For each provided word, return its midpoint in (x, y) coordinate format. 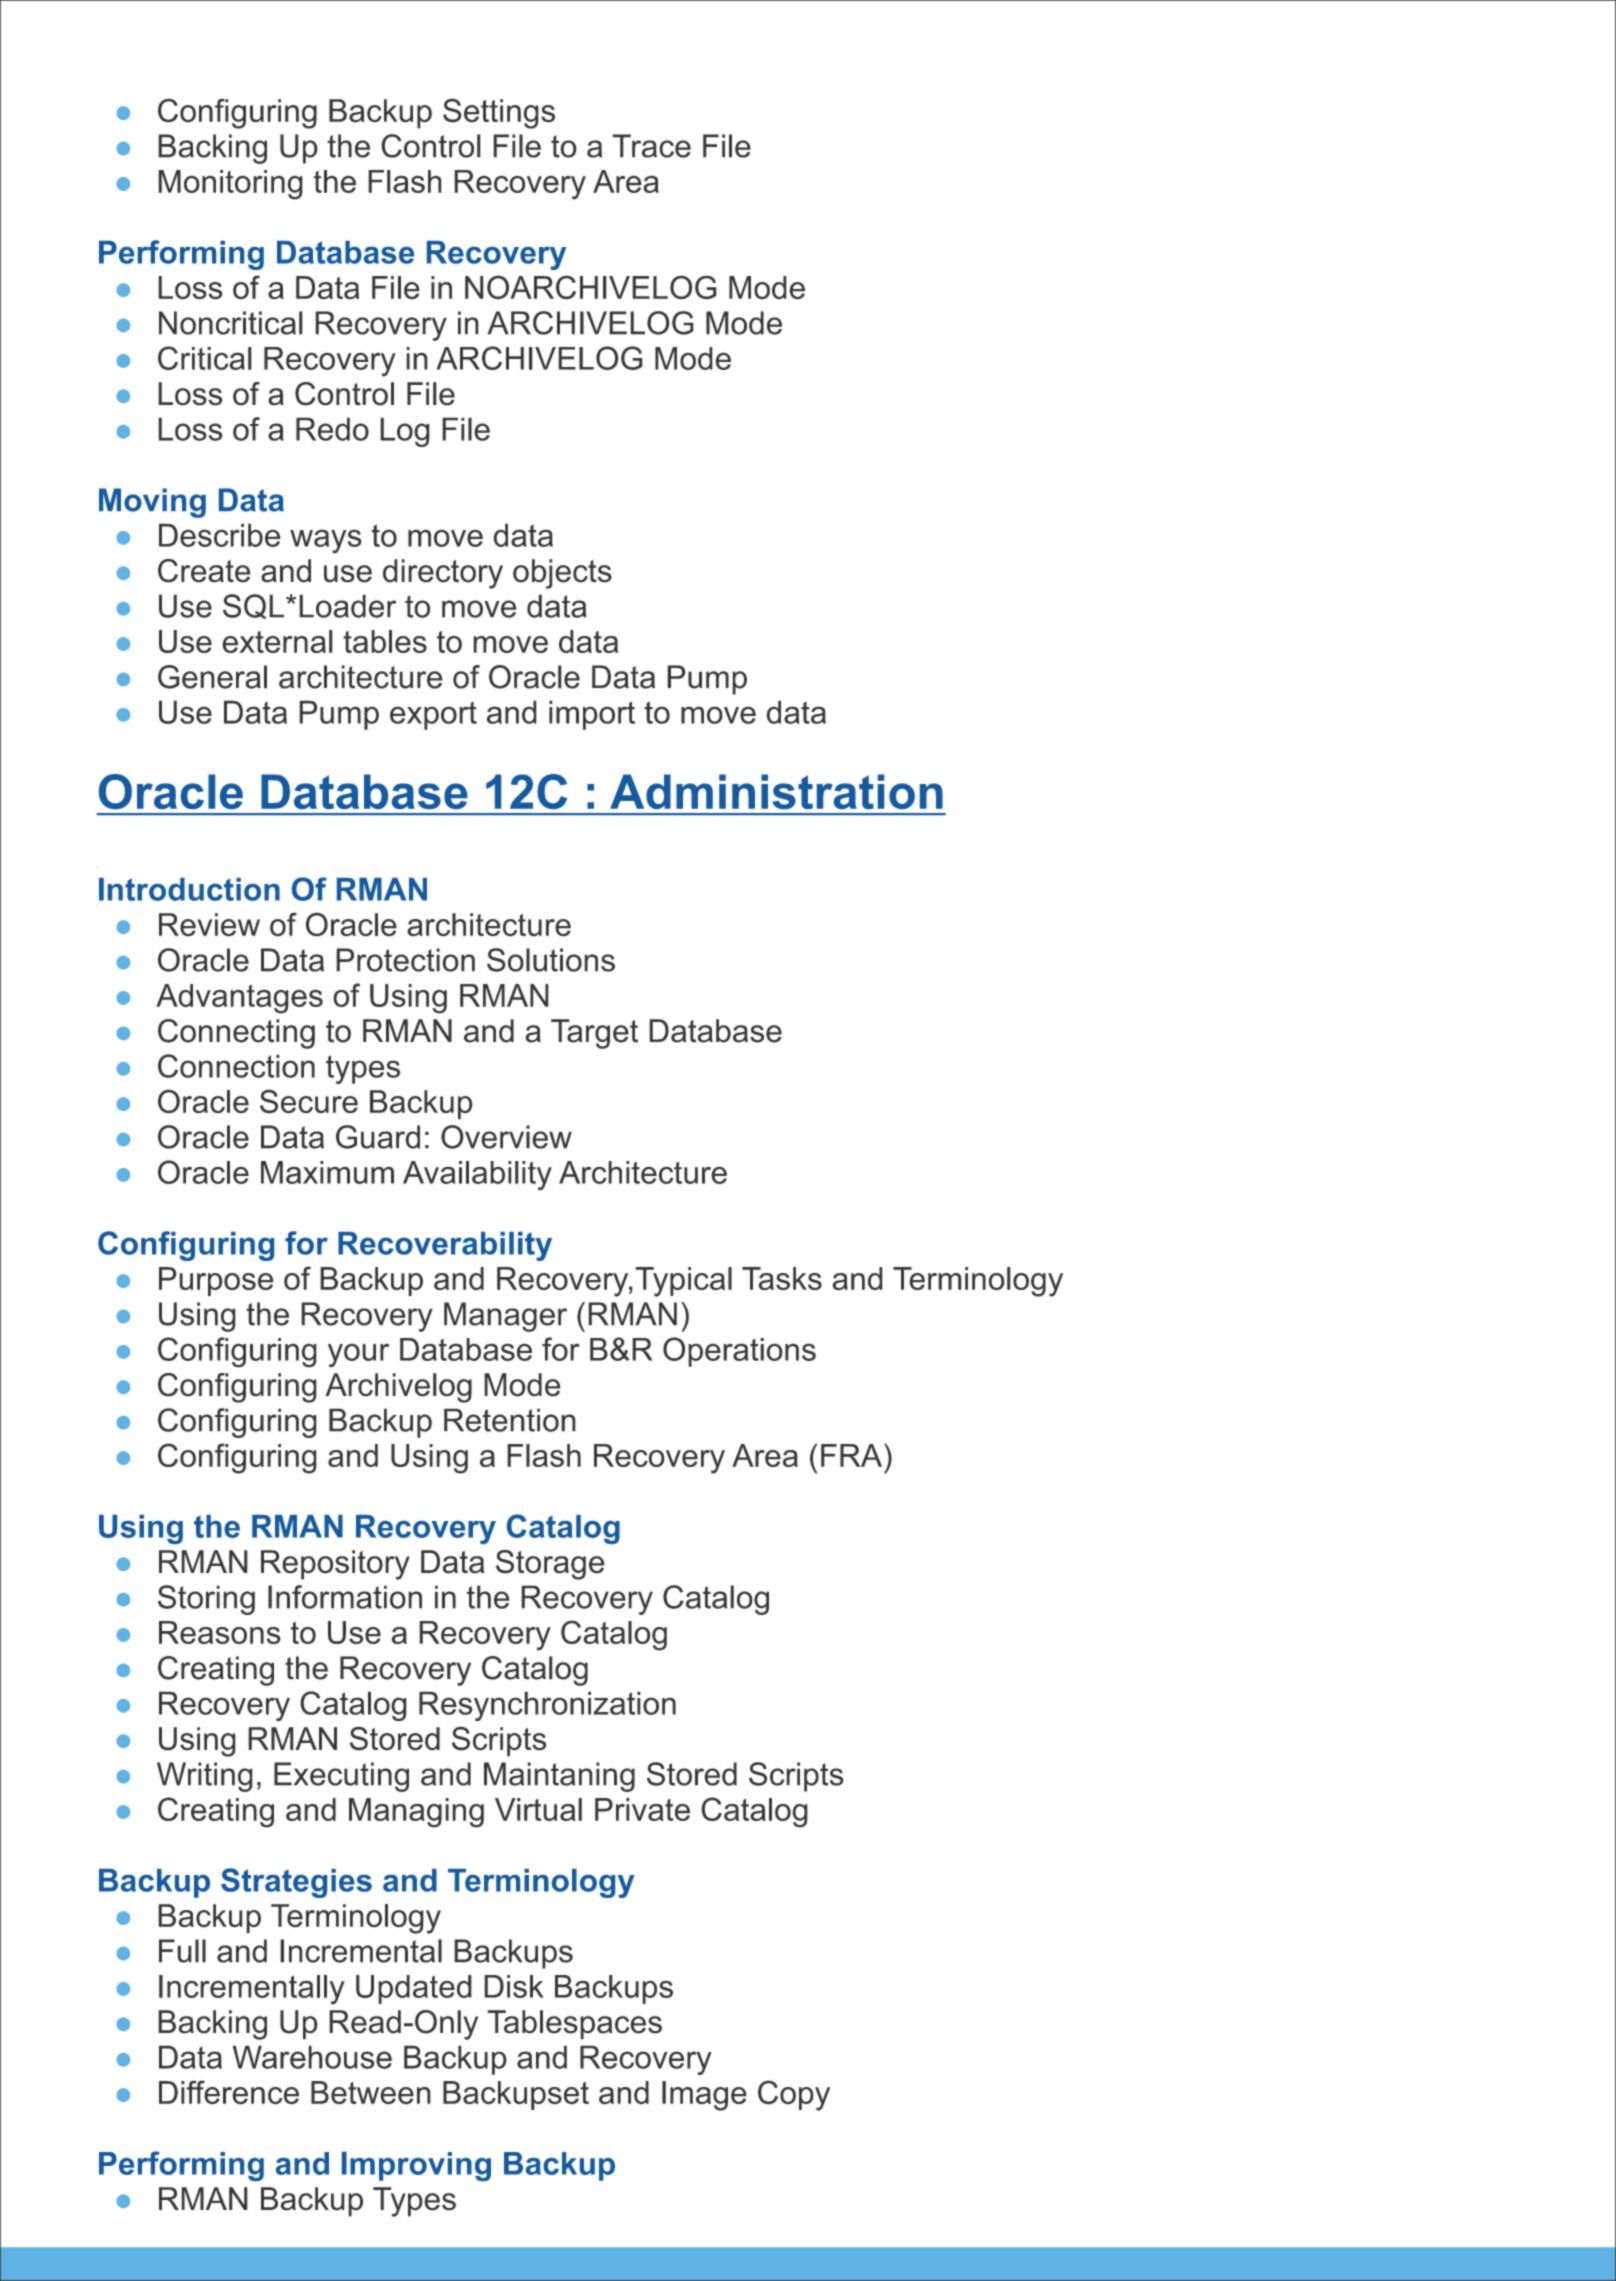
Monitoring (230, 185)
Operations (739, 1352)
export (433, 715)
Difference (229, 2092)
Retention (510, 1420)
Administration (776, 791)
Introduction (189, 889)
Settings (499, 113)
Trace (651, 146)
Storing (206, 1600)
